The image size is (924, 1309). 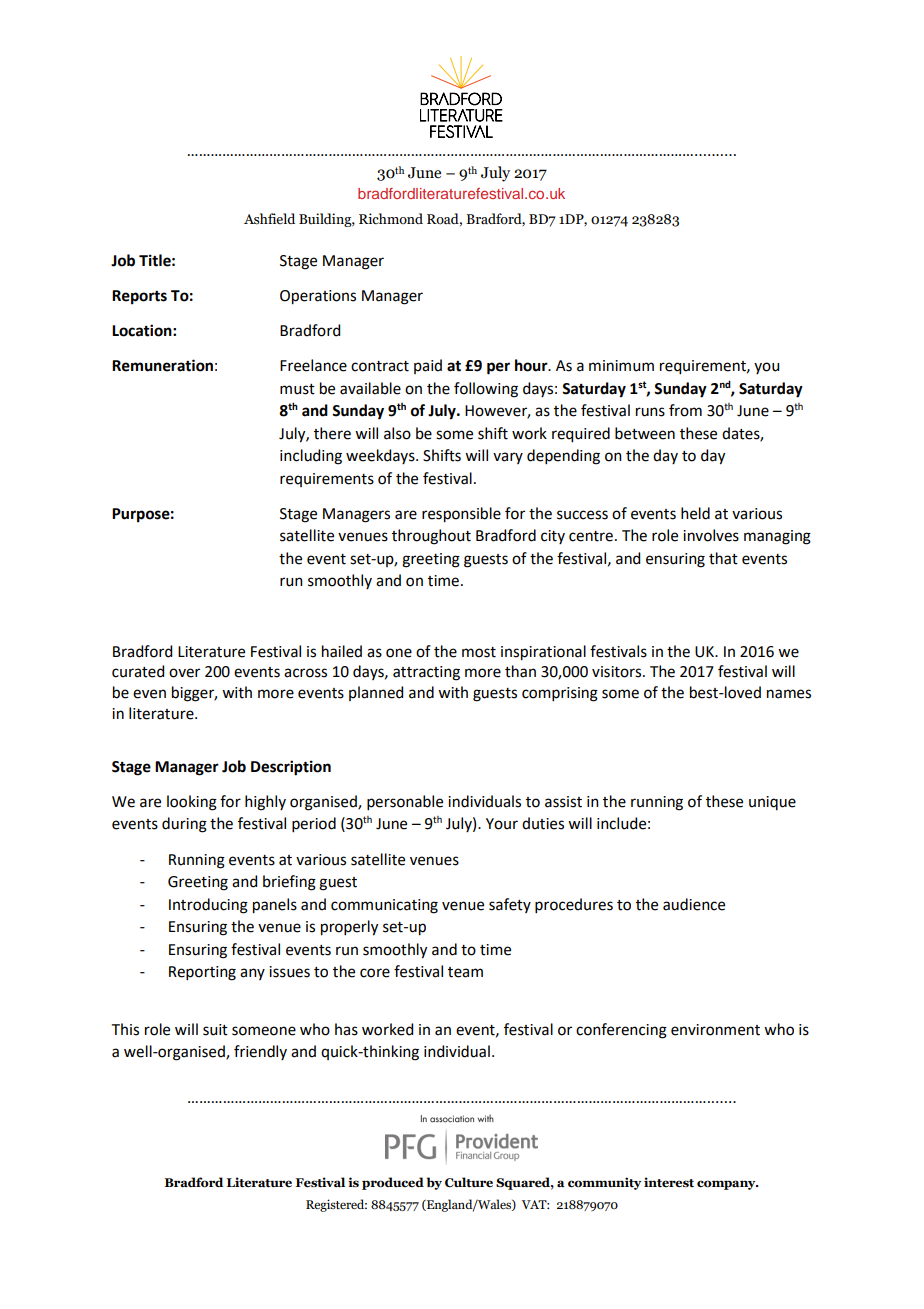 I want to click on minimum, so click(x=621, y=366).
